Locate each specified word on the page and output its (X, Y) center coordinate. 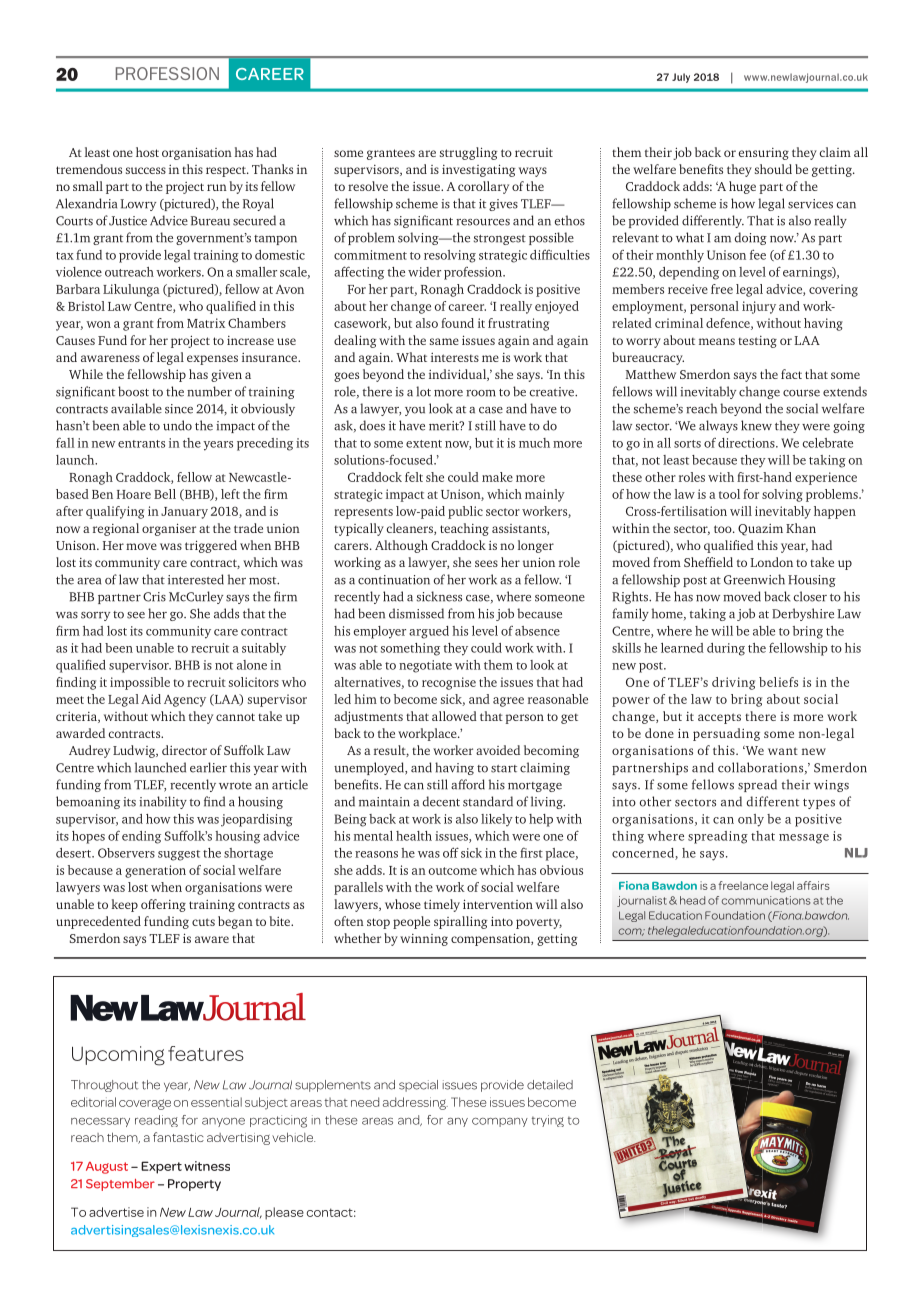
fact (791, 374)
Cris (154, 597)
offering (163, 905)
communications (766, 900)
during (726, 649)
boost (133, 391)
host (147, 152)
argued (429, 632)
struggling (469, 153)
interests (455, 357)
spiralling (461, 922)
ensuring (764, 154)
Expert (161, 1167)
